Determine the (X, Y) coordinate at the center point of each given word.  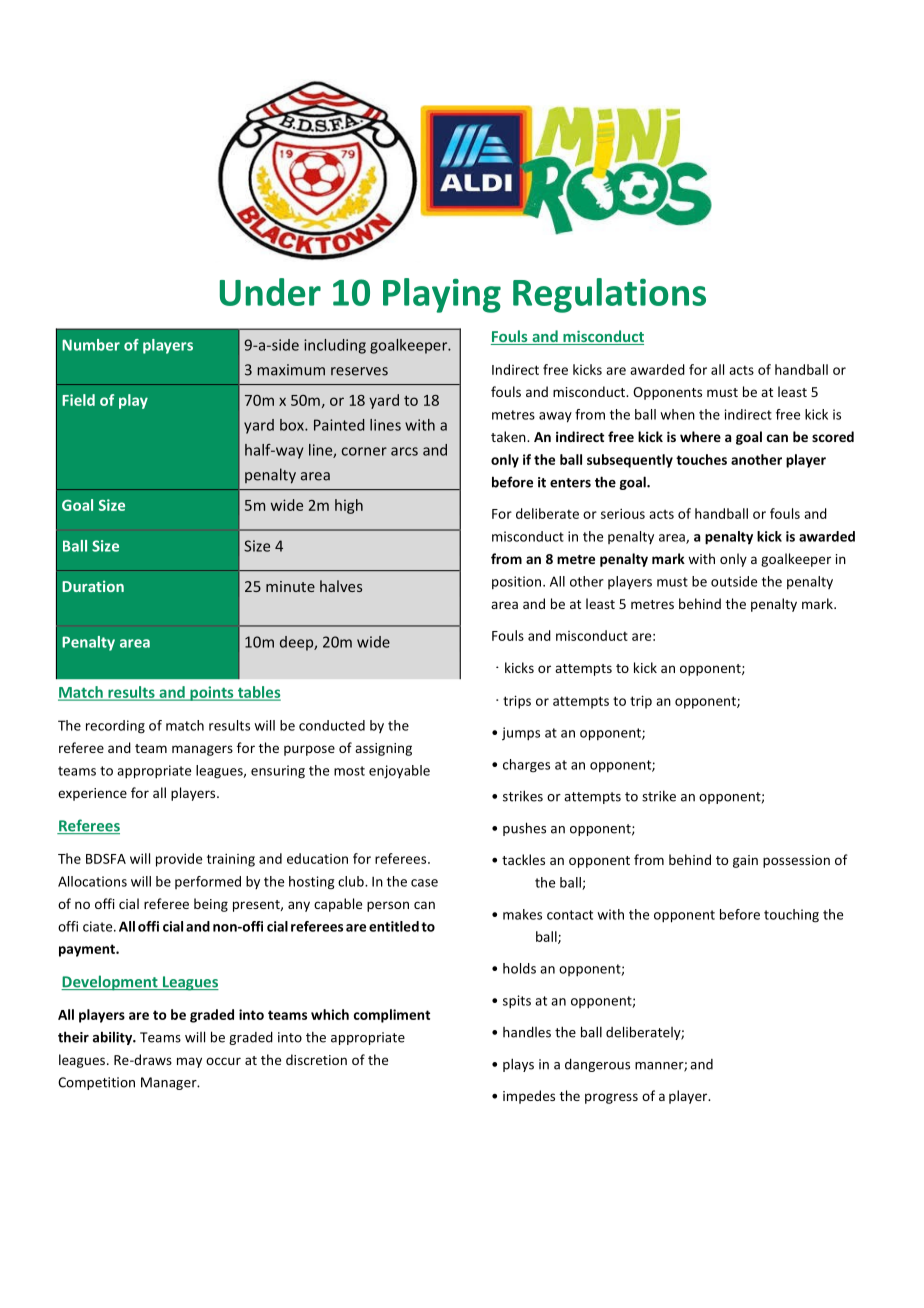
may (189, 1062)
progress (611, 1098)
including (335, 346)
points (212, 693)
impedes (529, 1097)
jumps (521, 734)
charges (526, 766)
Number (91, 345)
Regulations (609, 295)
